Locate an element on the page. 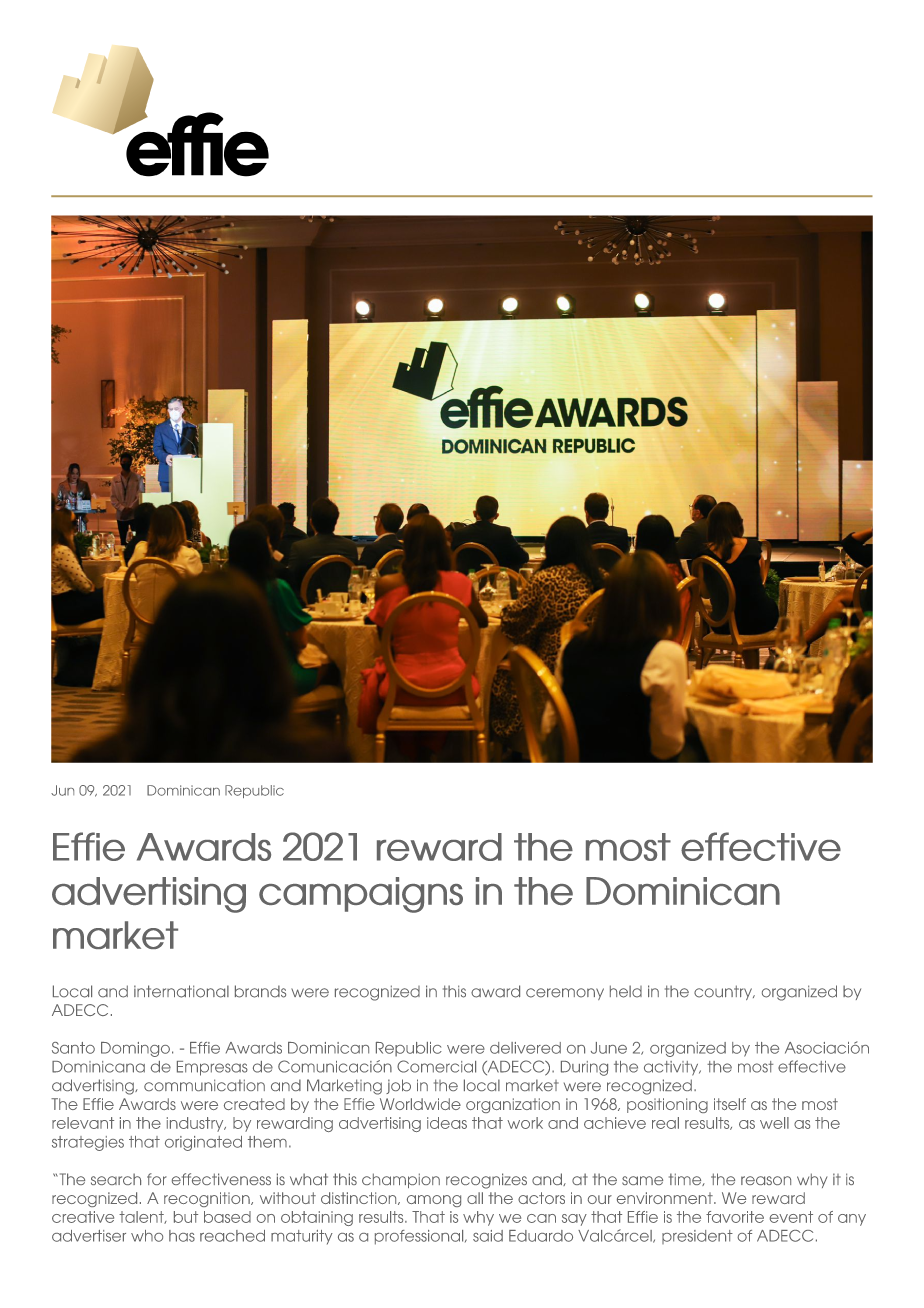  has is located at coordinates (182, 1236).
